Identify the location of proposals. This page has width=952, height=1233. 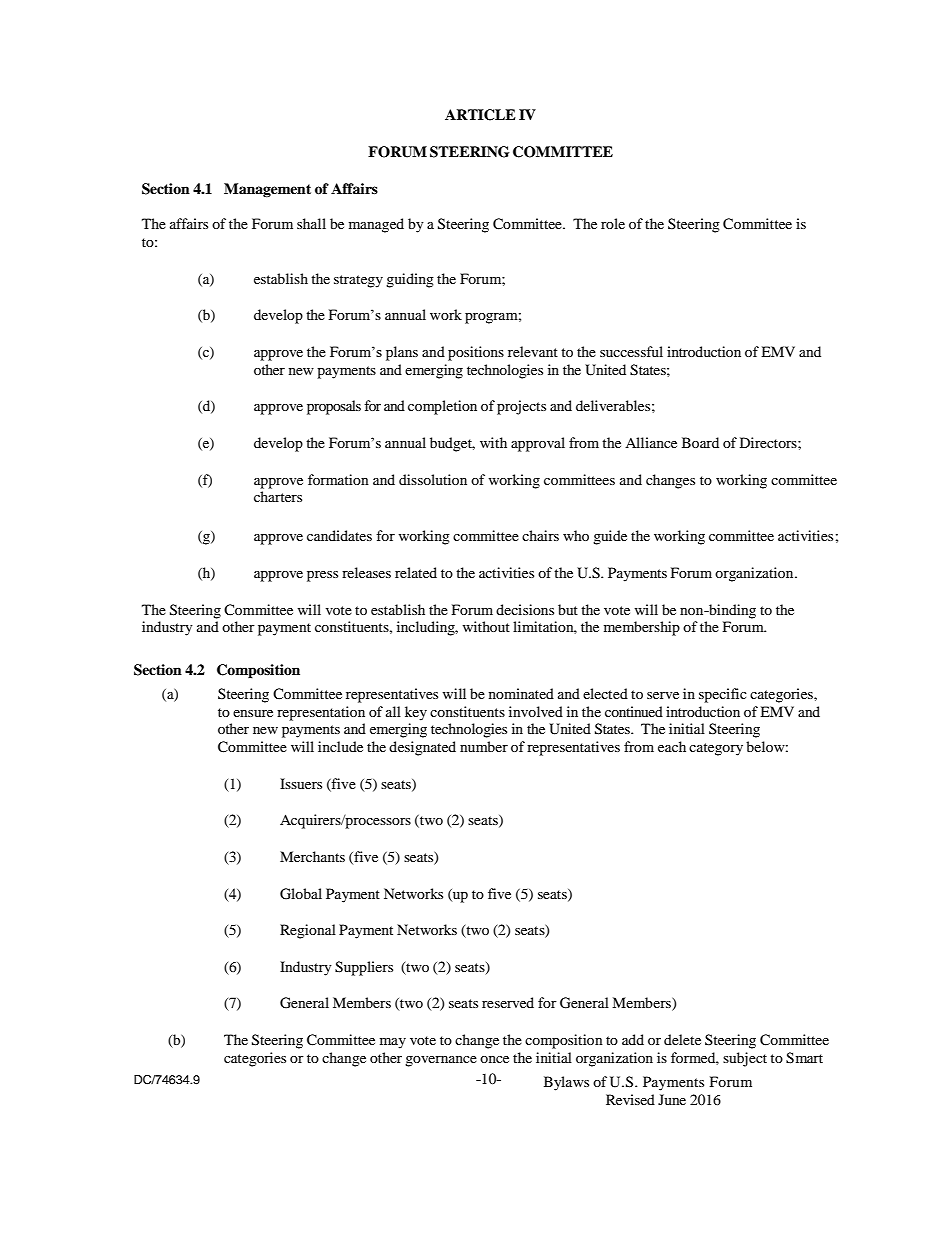
(334, 407).
